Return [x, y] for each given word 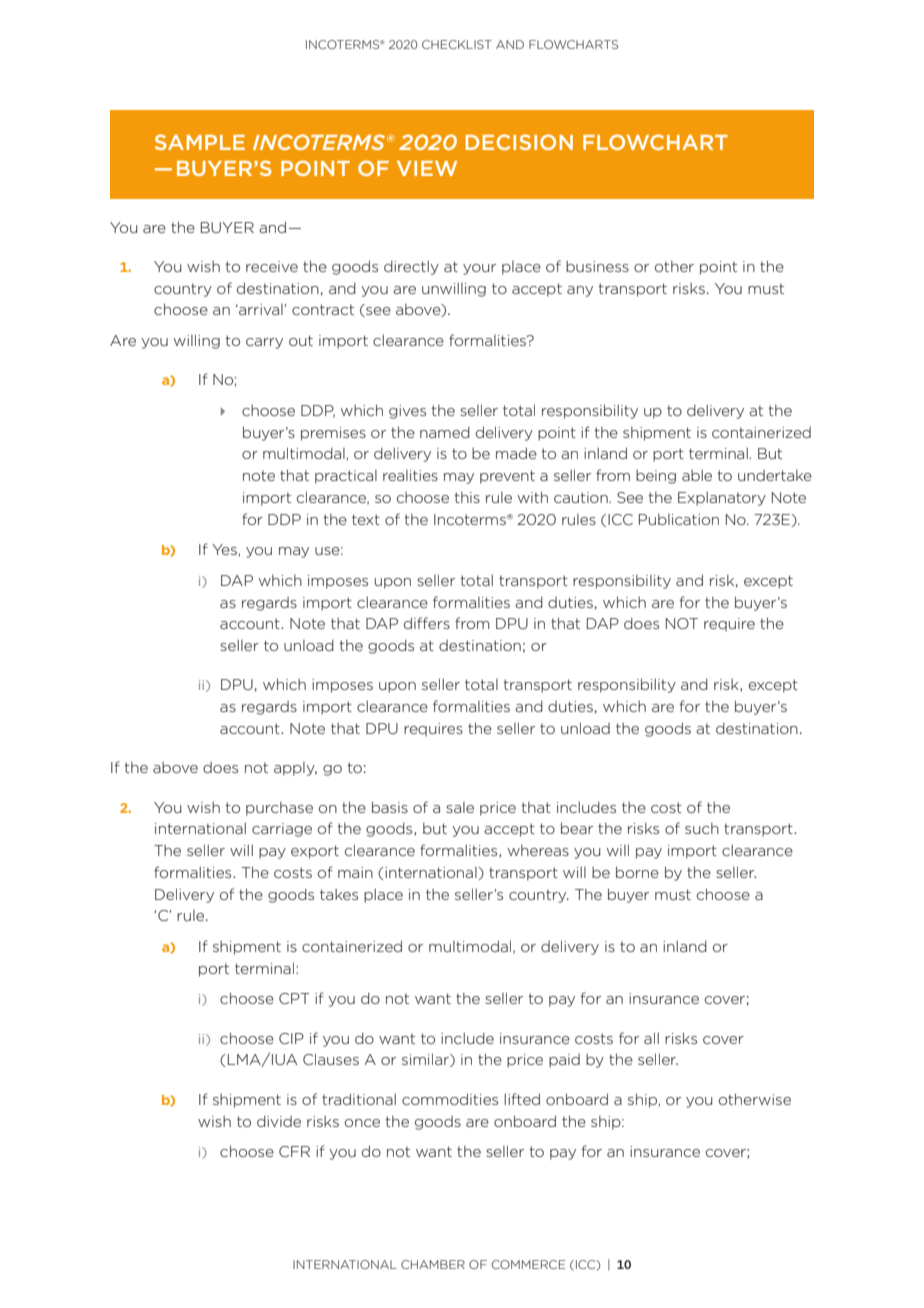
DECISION [519, 142]
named [445, 432]
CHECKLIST [457, 44]
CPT [294, 998]
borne [637, 872]
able [697, 475]
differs [427, 623]
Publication [679, 519]
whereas [538, 850]
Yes [225, 550]
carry [264, 343]
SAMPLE [200, 142]
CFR [294, 1151]
